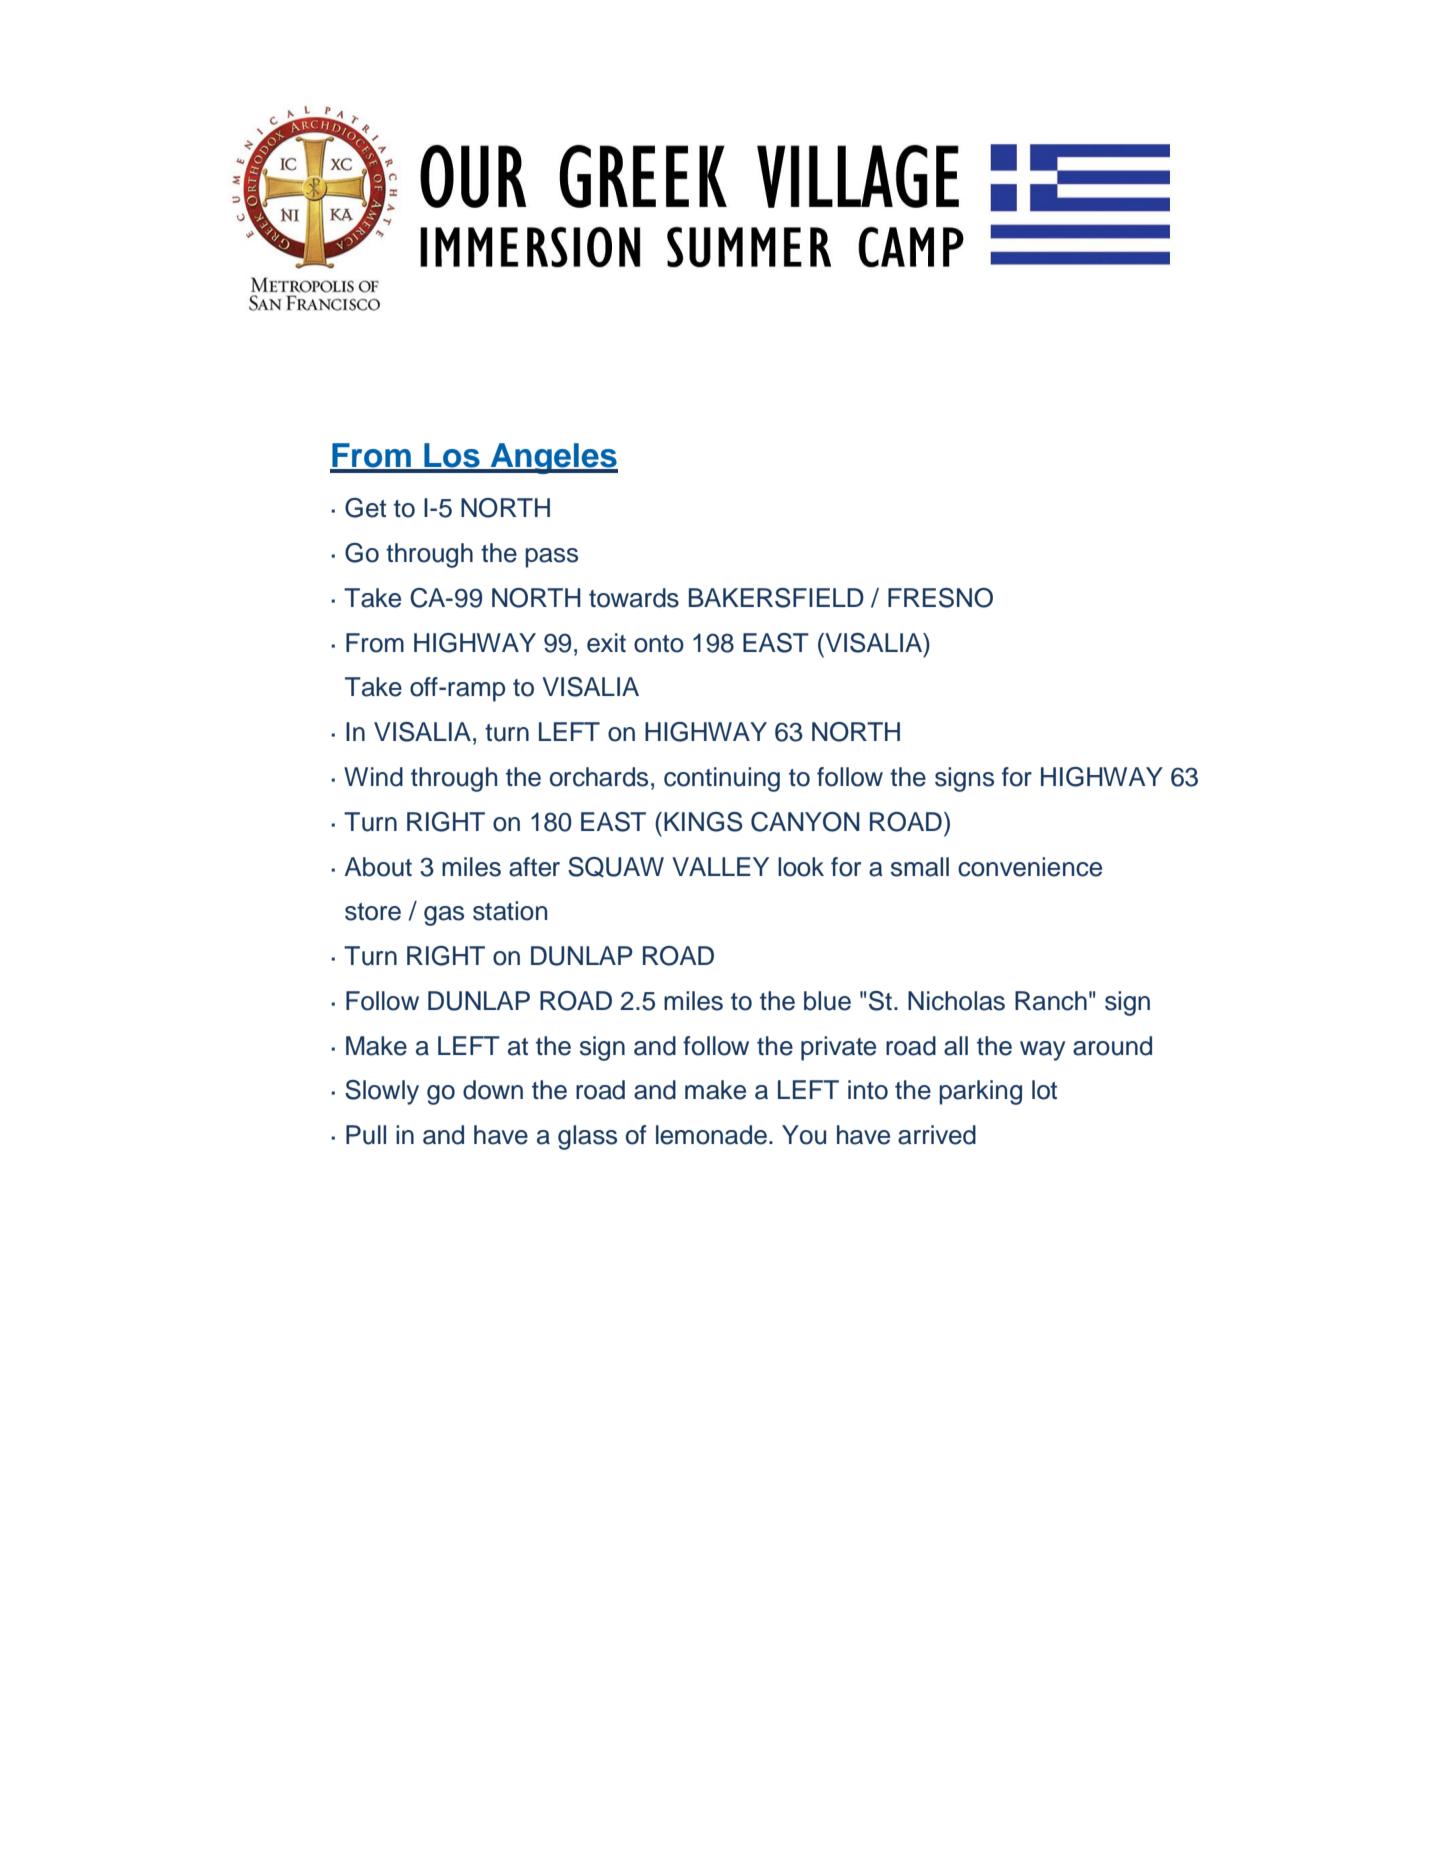  I want to click on Angeles, so click(553, 458).
